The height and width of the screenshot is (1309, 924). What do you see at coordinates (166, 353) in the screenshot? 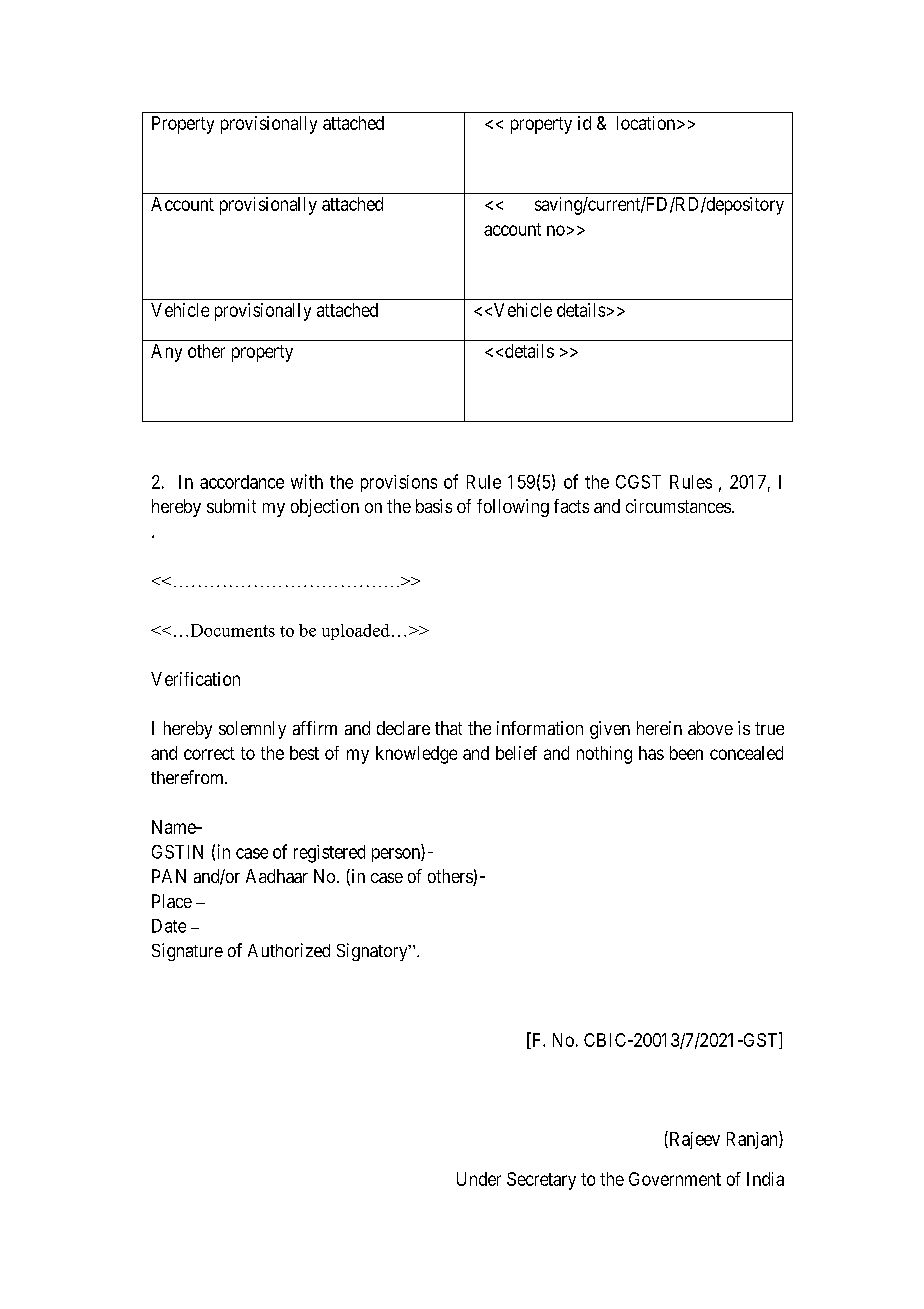
I see `Any` at bounding box center [166, 353].
